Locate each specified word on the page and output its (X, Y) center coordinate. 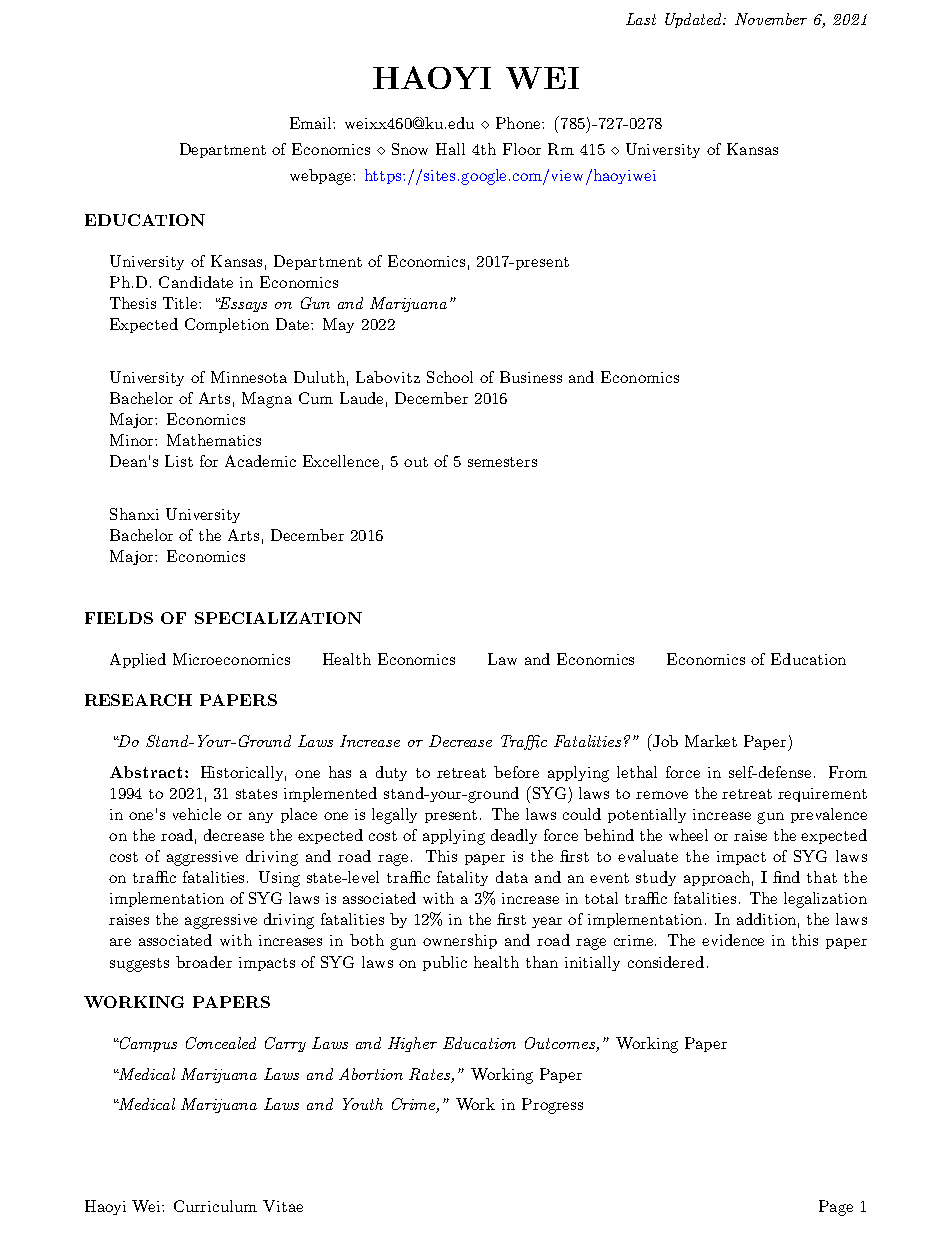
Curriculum (215, 1206)
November (771, 19)
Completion (227, 325)
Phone (519, 123)
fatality (462, 878)
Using (279, 879)
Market (711, 741)
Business (531, 377)
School (450, 377)
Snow (410, 149)
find (786, 877)
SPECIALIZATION (278, 618)
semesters (502, 462)
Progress (552, 1106)
